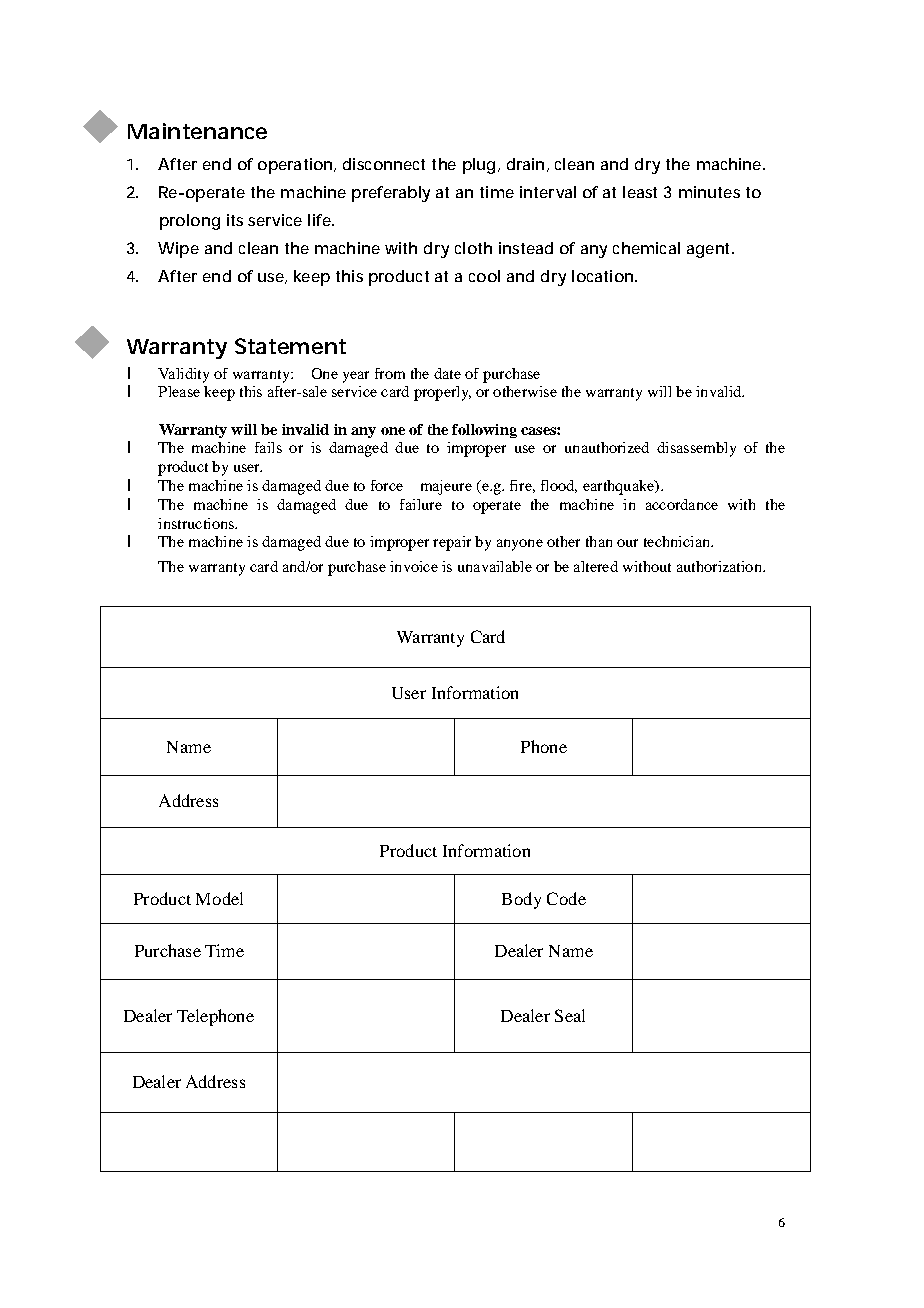  Describe the element at coordinates (197, 523) in the screenshot. I see `instructions` at that location.
